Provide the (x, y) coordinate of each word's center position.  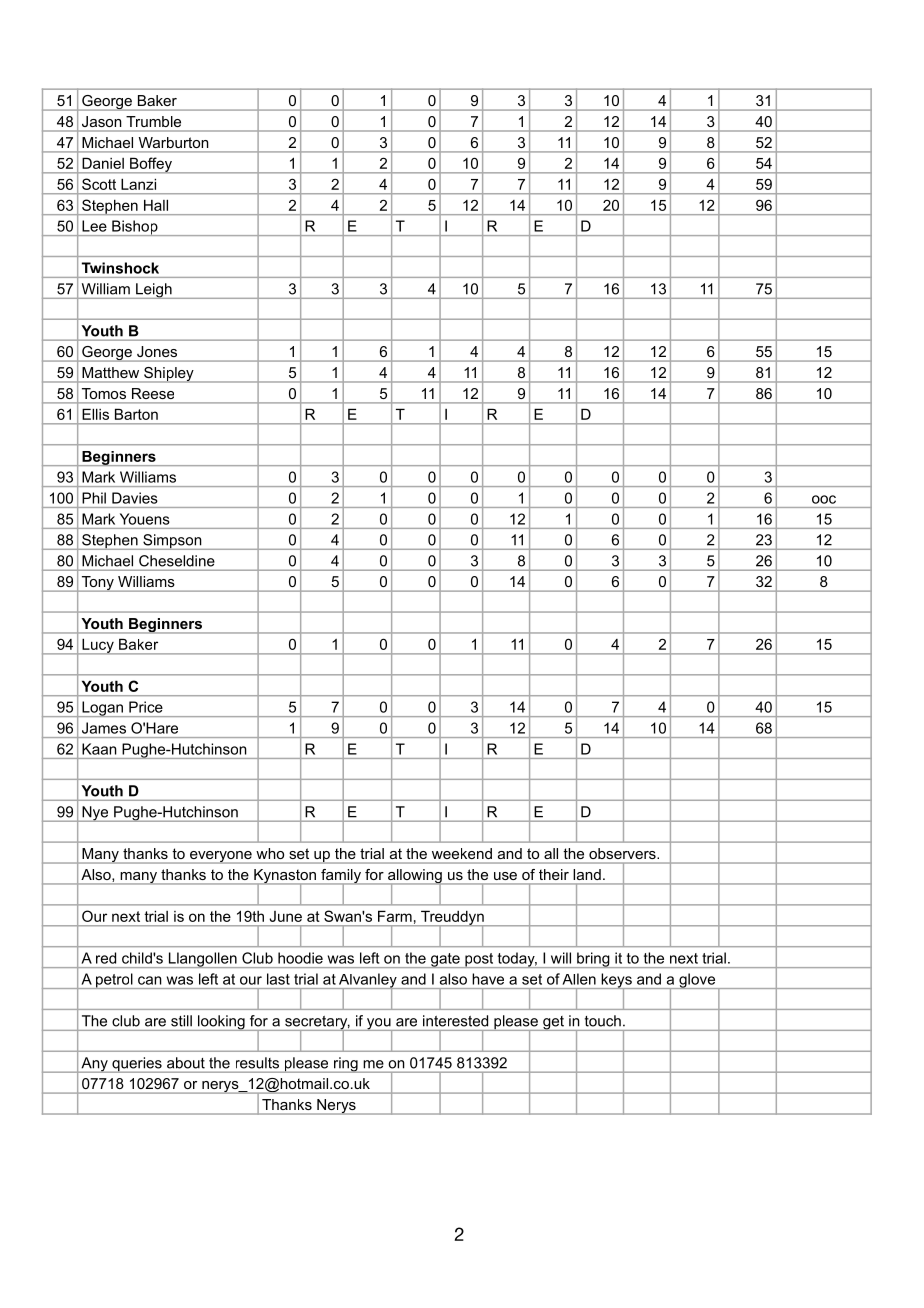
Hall (156, 205)
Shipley (169, 375)
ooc (824, 499)
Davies (135, 498)
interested (455, 1021)
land (587, 874)
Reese (153, 393)
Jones (157, 351)
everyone (221, 857)
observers (623, 853)
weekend (462, 853)
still (181, 1021)
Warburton (173, 142)
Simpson (172, 542)
